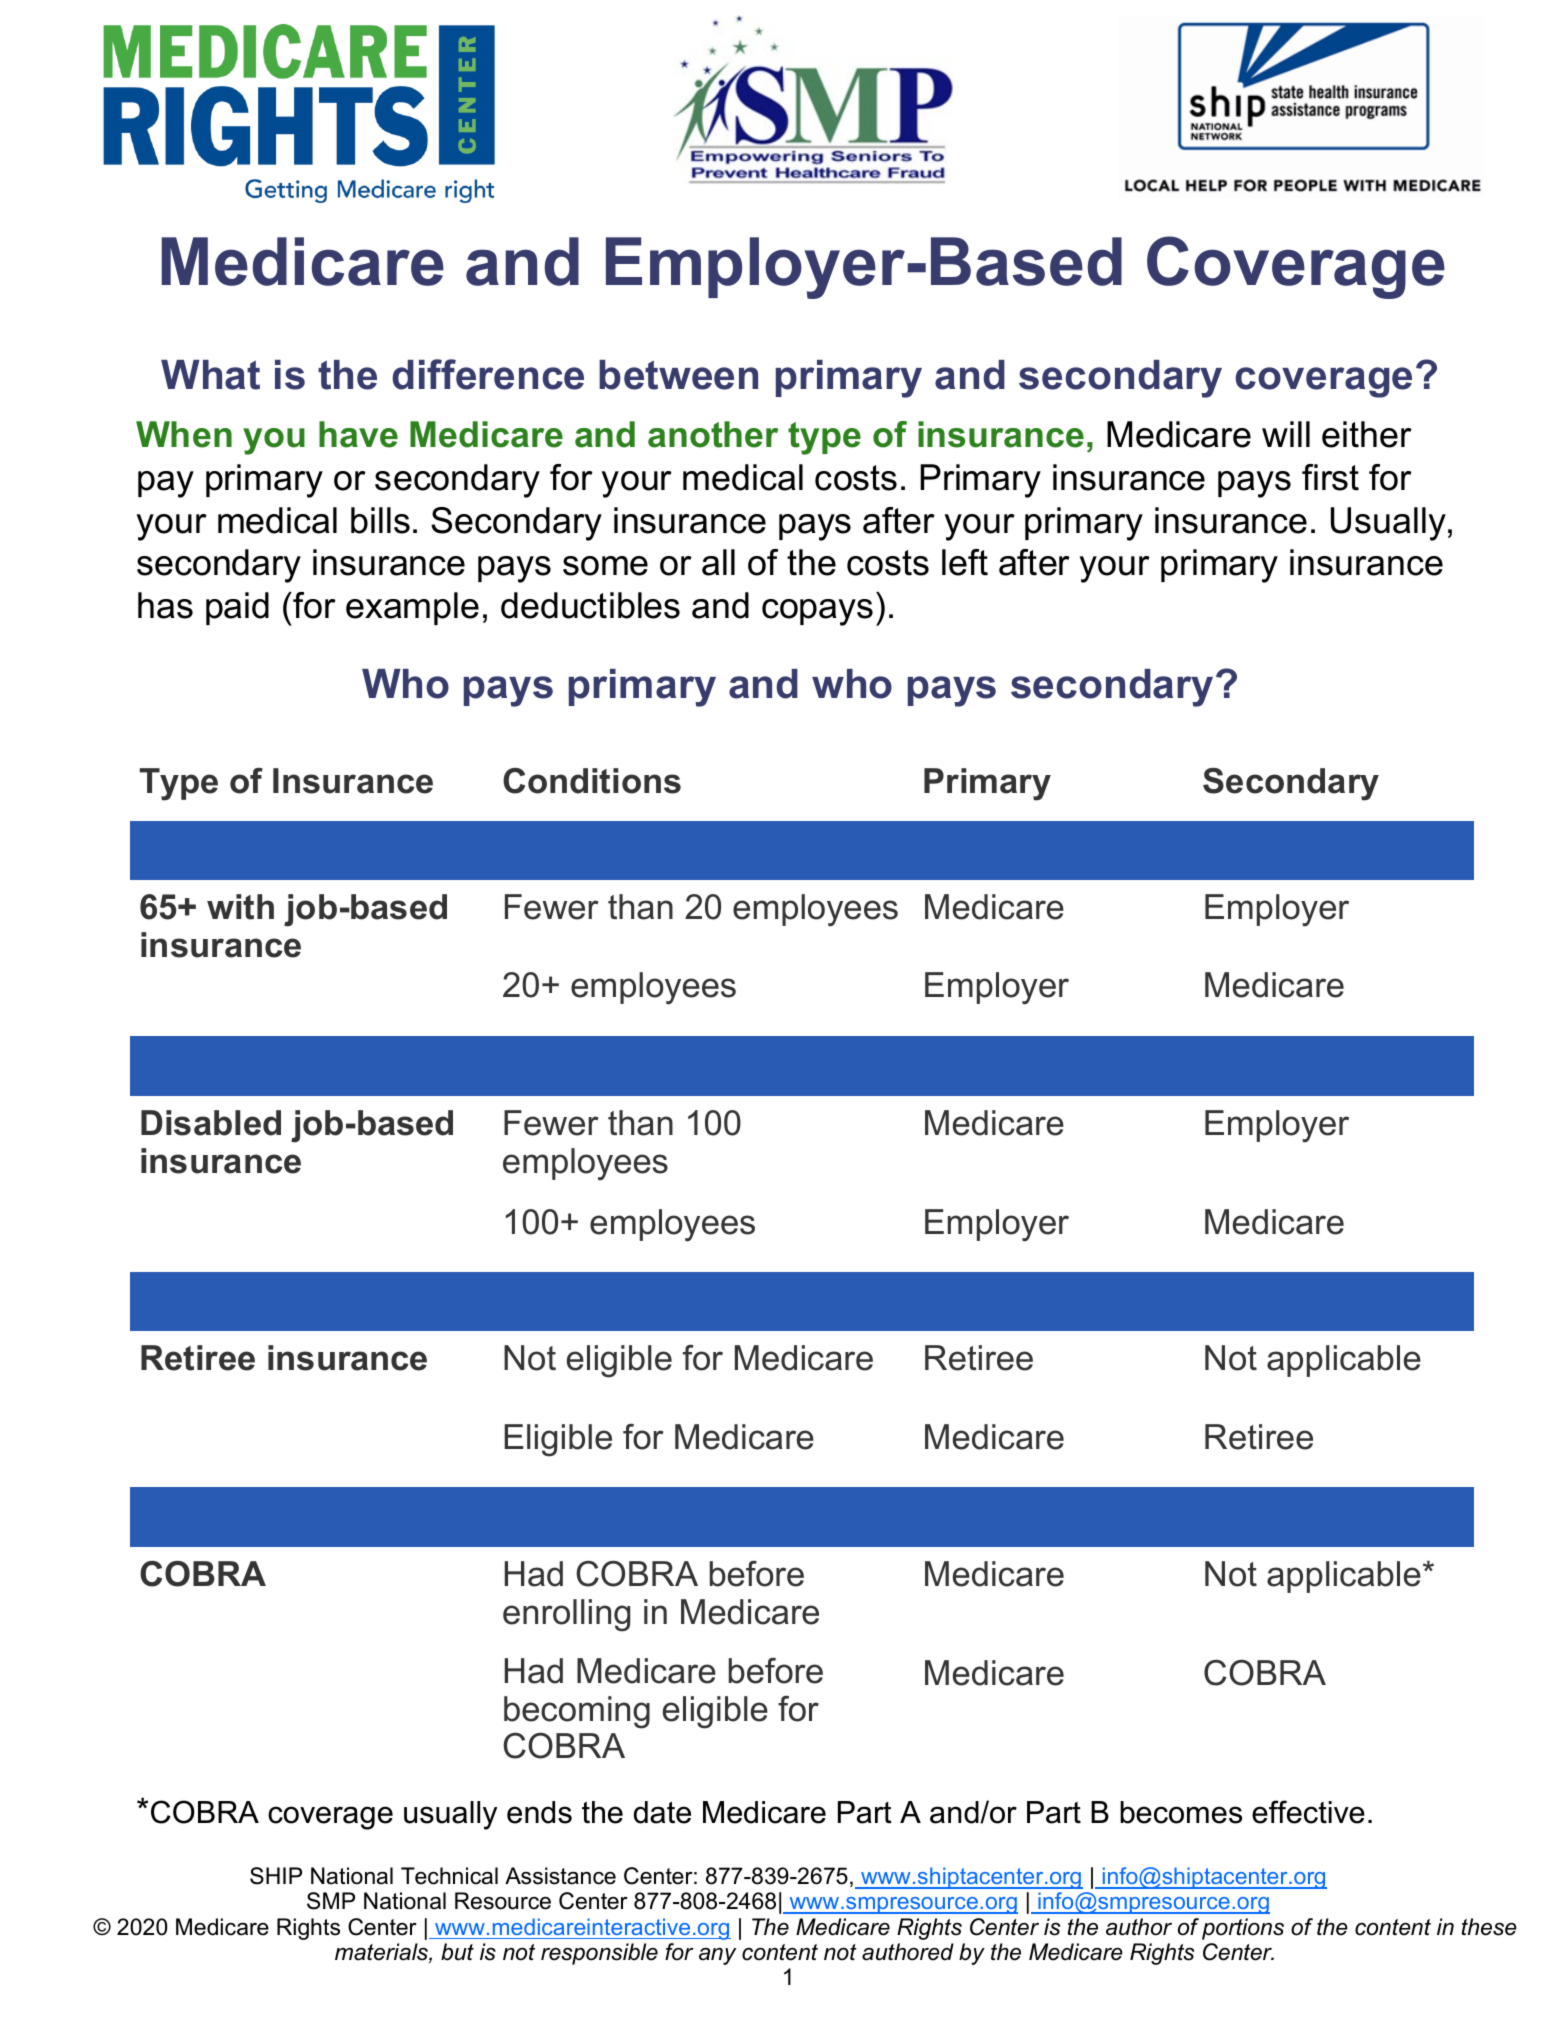 This page has width=1565, height=2025. What do you see at coordinates (382, 1953) in the page?
I see `materials` at bounding box center [382, 1953].
